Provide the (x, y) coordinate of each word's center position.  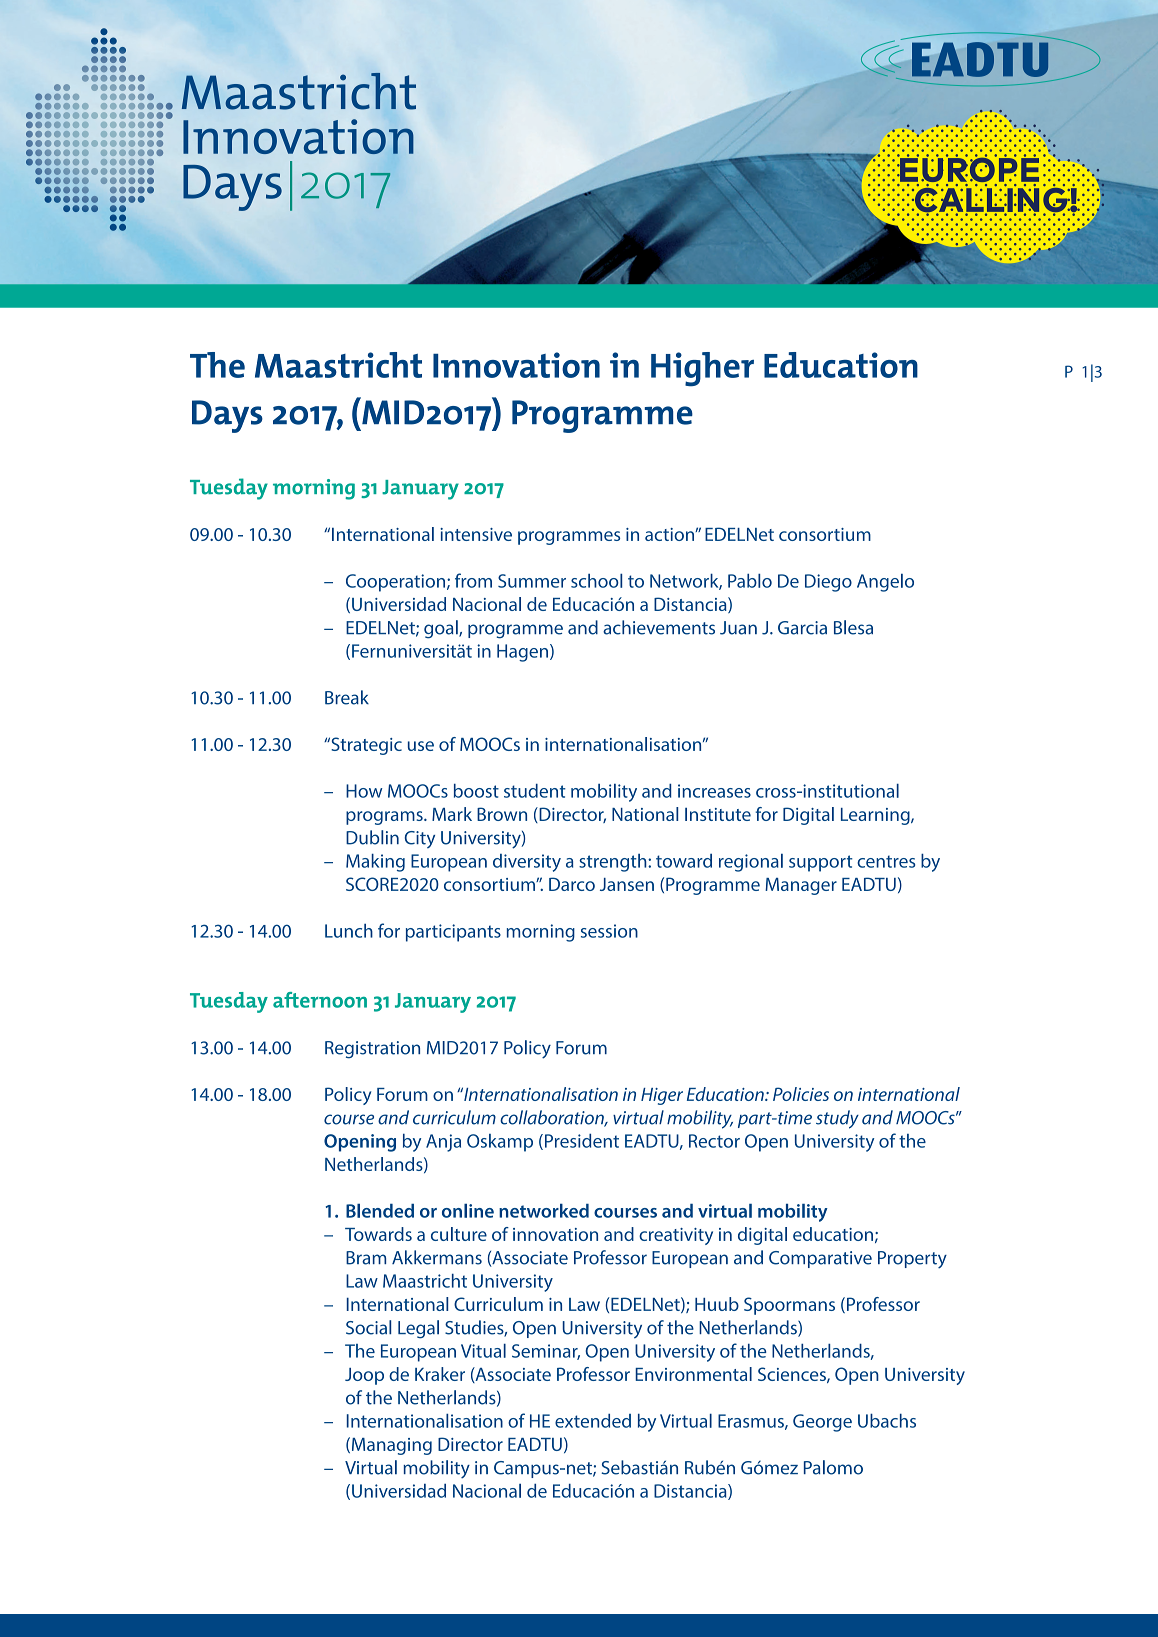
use (421, 746)
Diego (828, 583)
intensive (476, 534)
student (535, 791)
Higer (662, 1096)
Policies (801, 1094)
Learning (876, 816)
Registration (372, 1050)
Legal (418, 1329)
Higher (702, 369)
